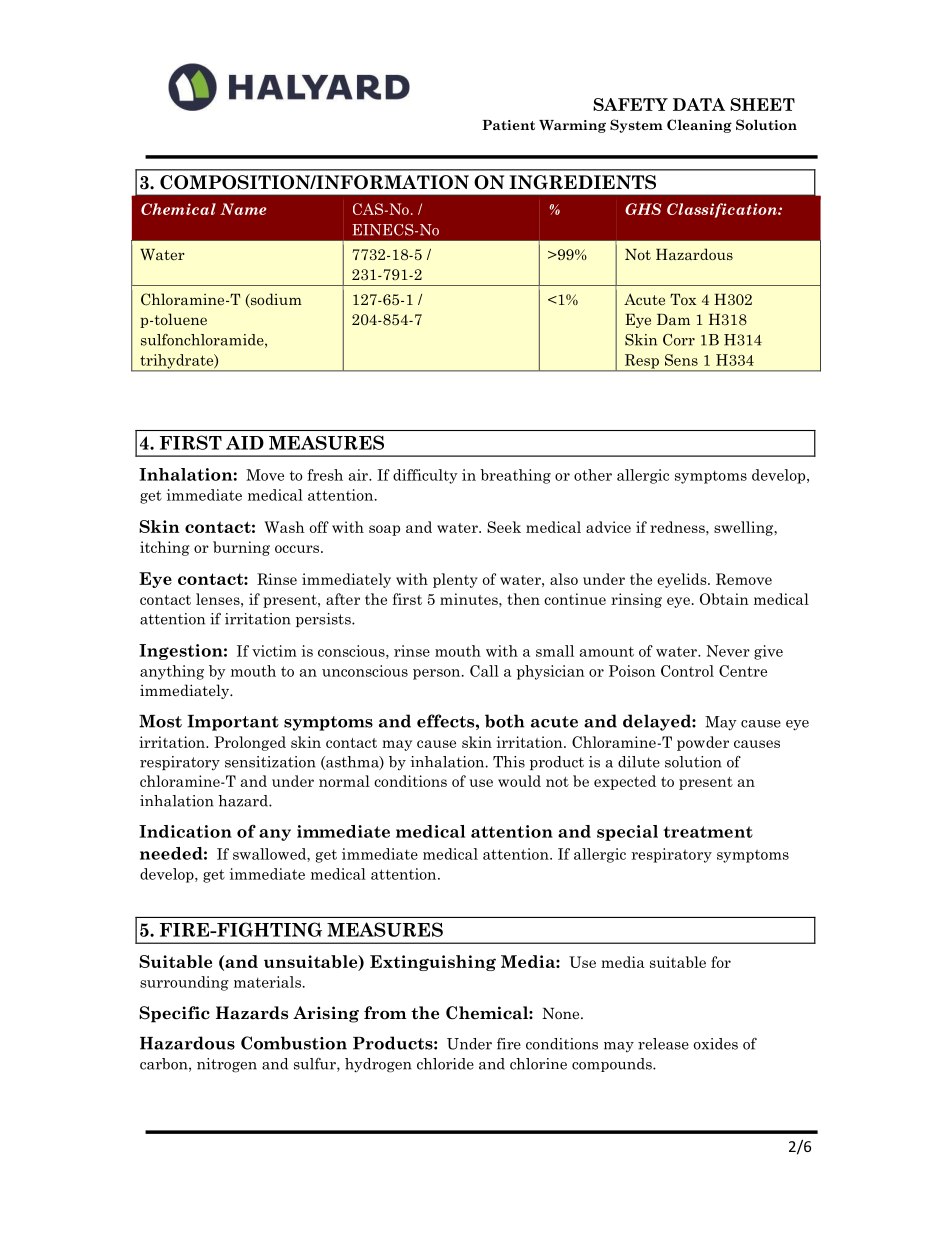  I want to click on other, so click(593, 475).
